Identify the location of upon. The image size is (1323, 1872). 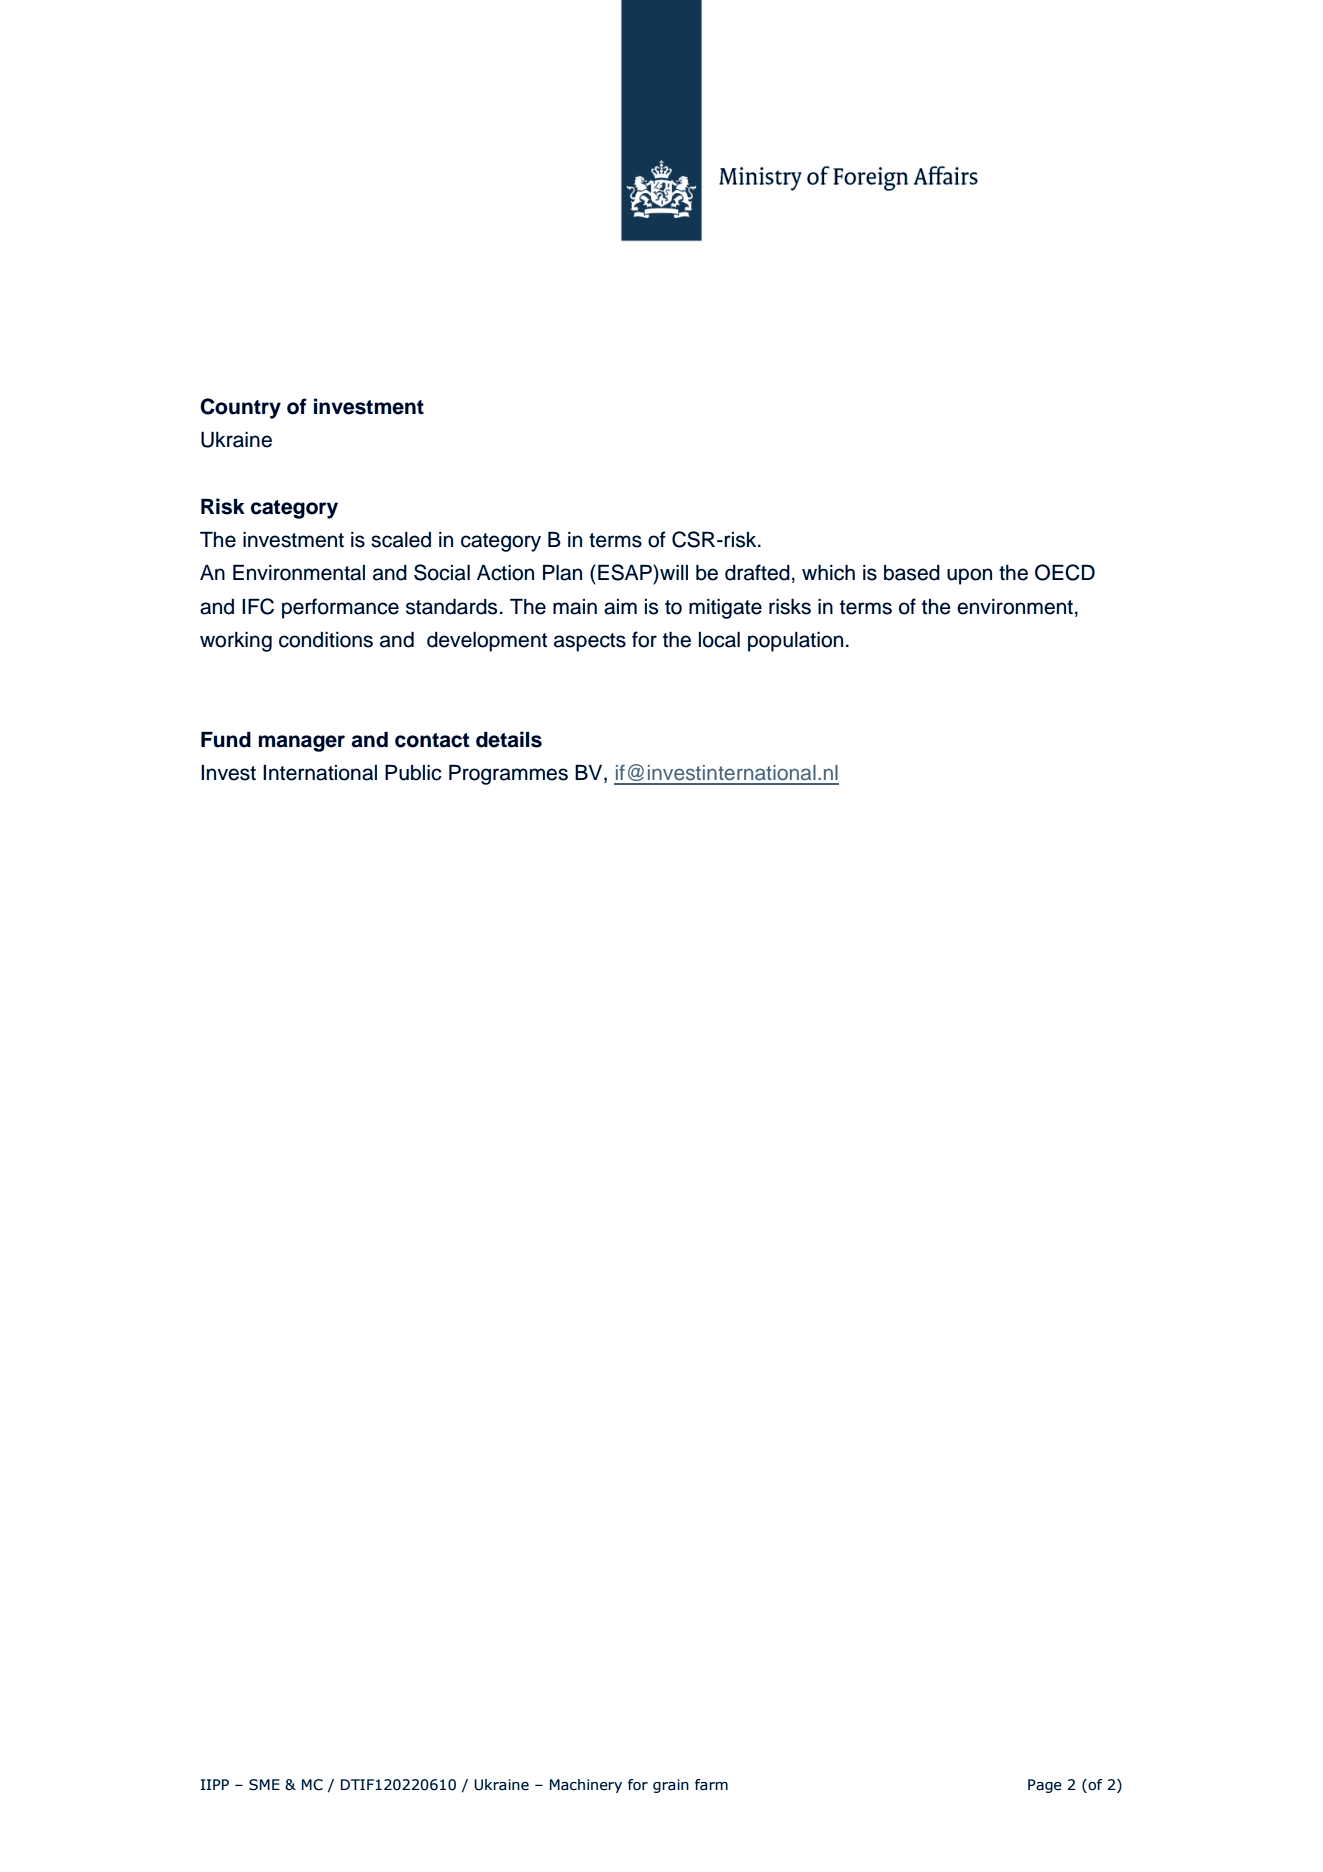
(969, 576).
